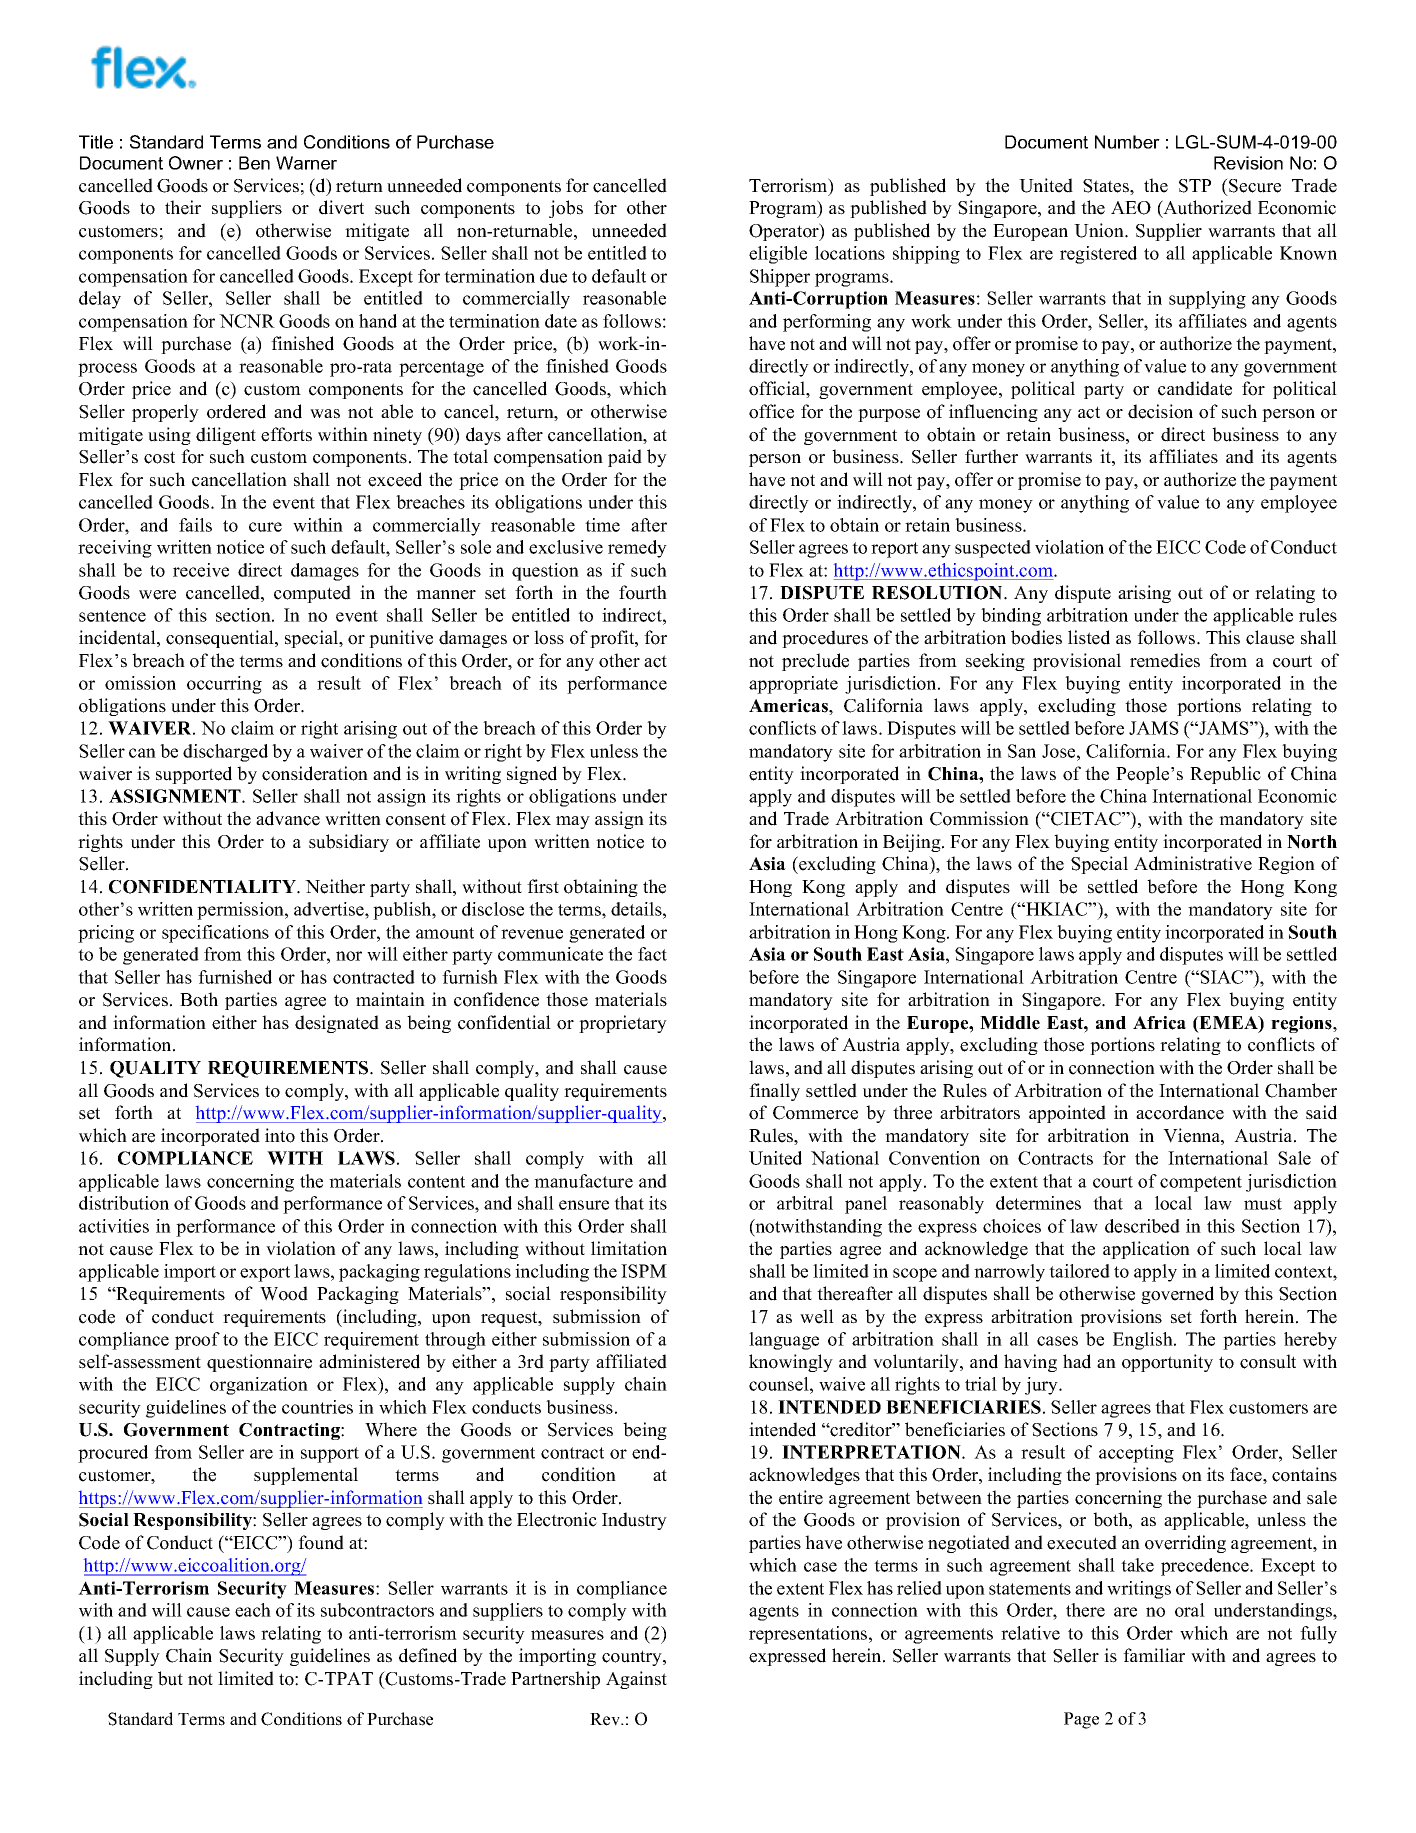 The width and height of the screenshot is (1416, 1833). Describe the element at coordinates (550, 954) in the screenshot. I see `communicate` at that location.
